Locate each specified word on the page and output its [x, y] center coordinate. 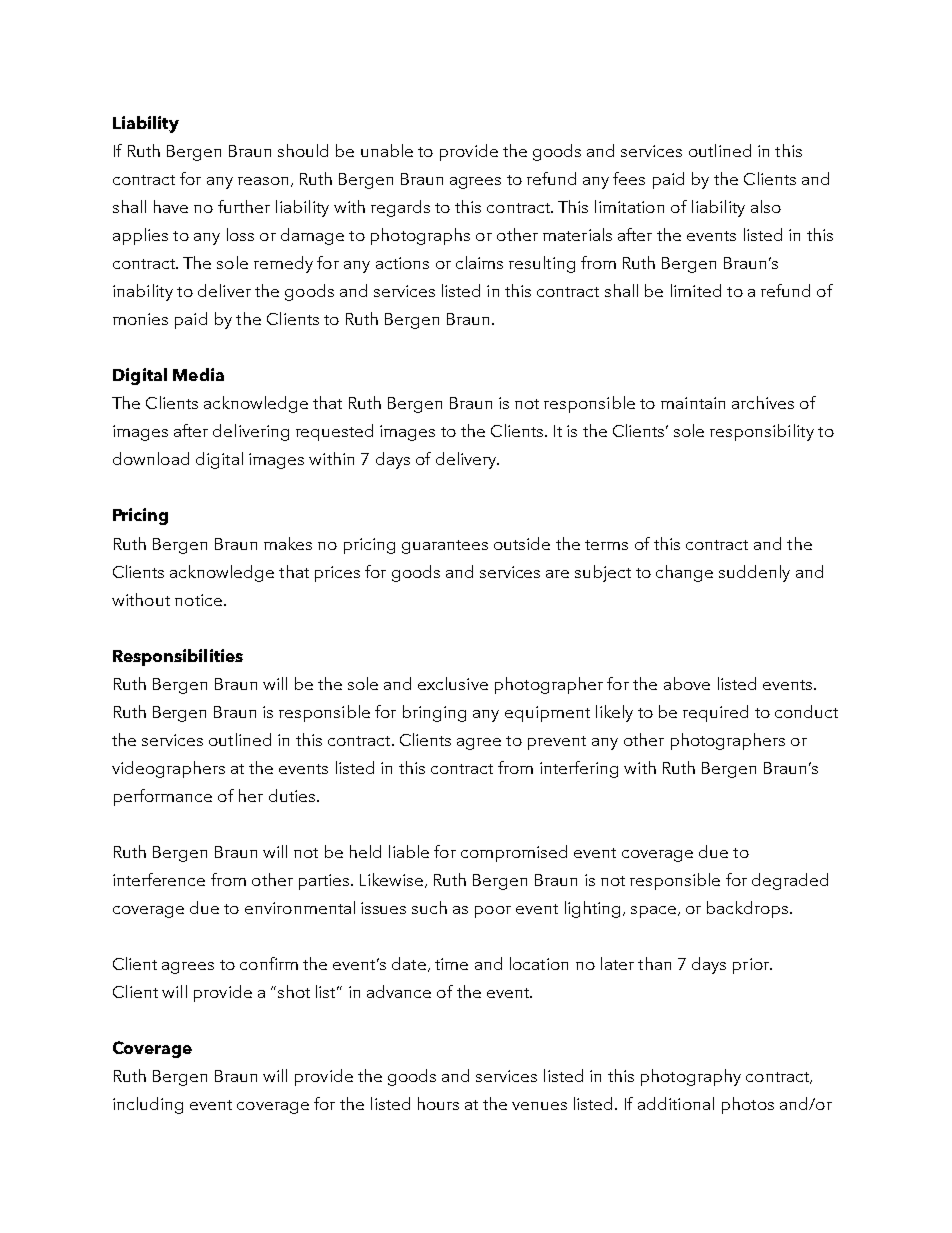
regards [400, 208]
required [715, 713]
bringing [434, 713]
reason [263, 181]
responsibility [762, 432]
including [148, 1105]
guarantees [445, 547]
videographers [168, 769]
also [766, 206]
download [151, 458]
